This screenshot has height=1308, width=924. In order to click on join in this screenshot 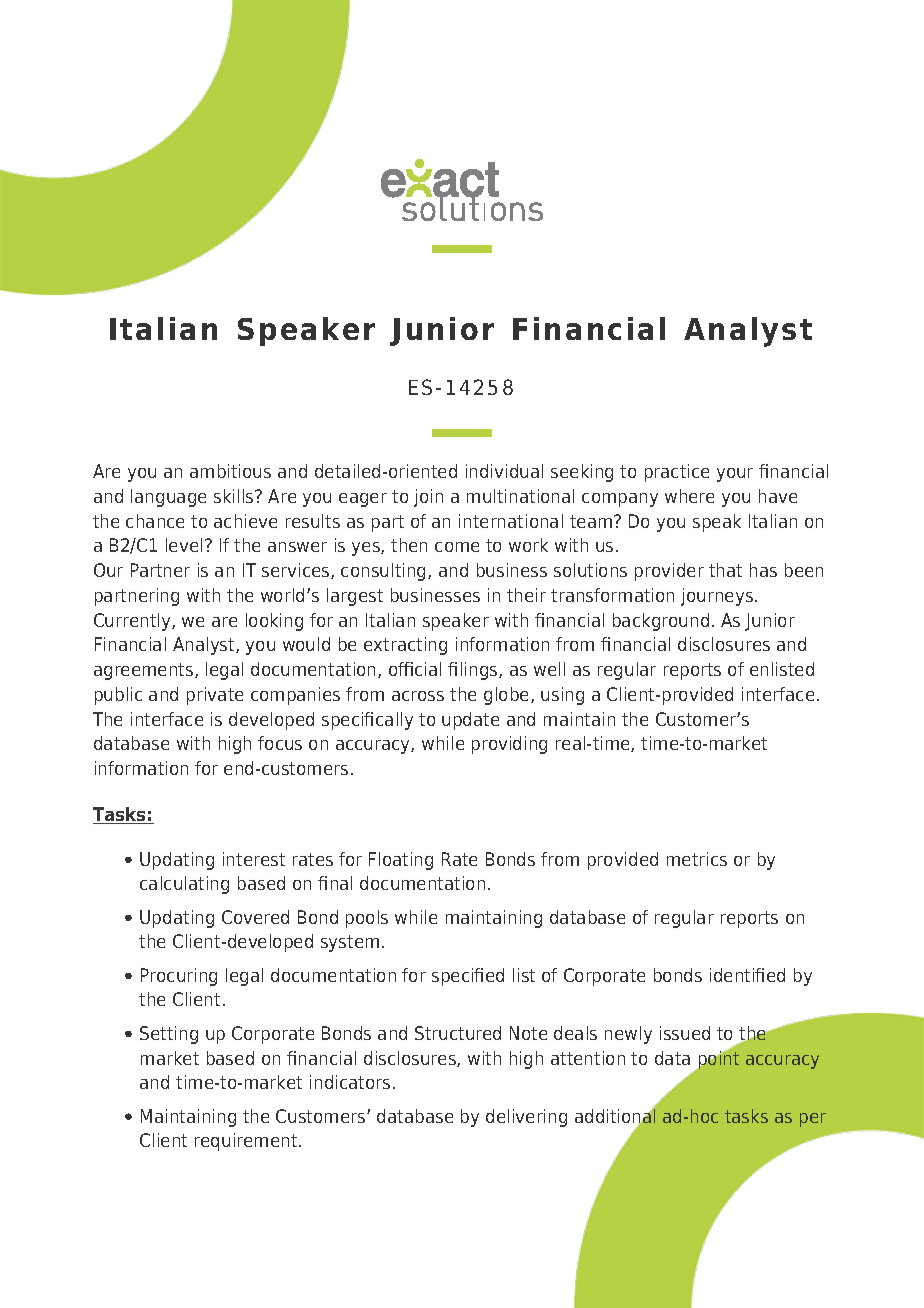, I will do `click(428, 498)`.
